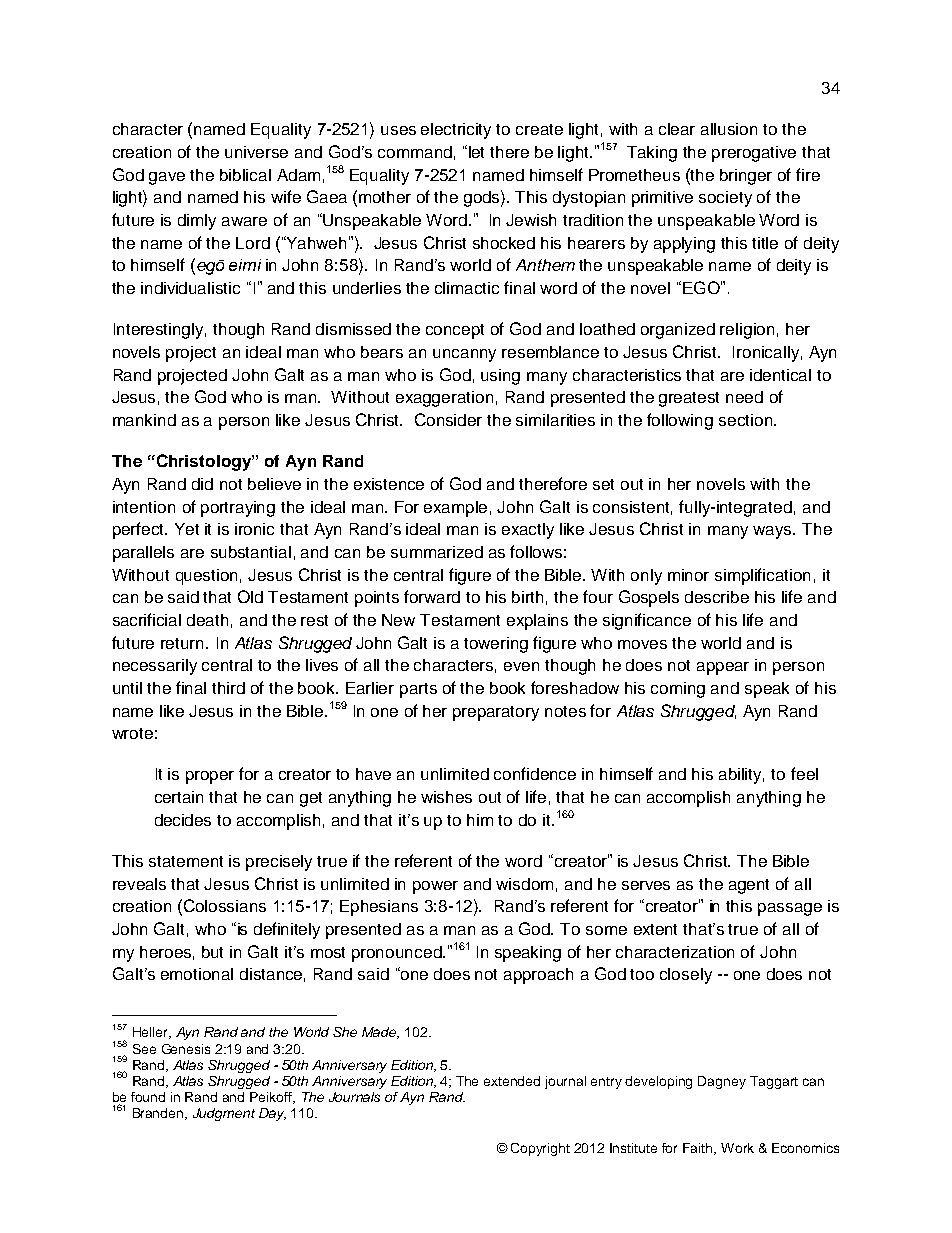  What do you see at coordinates (210, 777) in the screenshot?
I see `proper` at bounding box center [210, 777].
